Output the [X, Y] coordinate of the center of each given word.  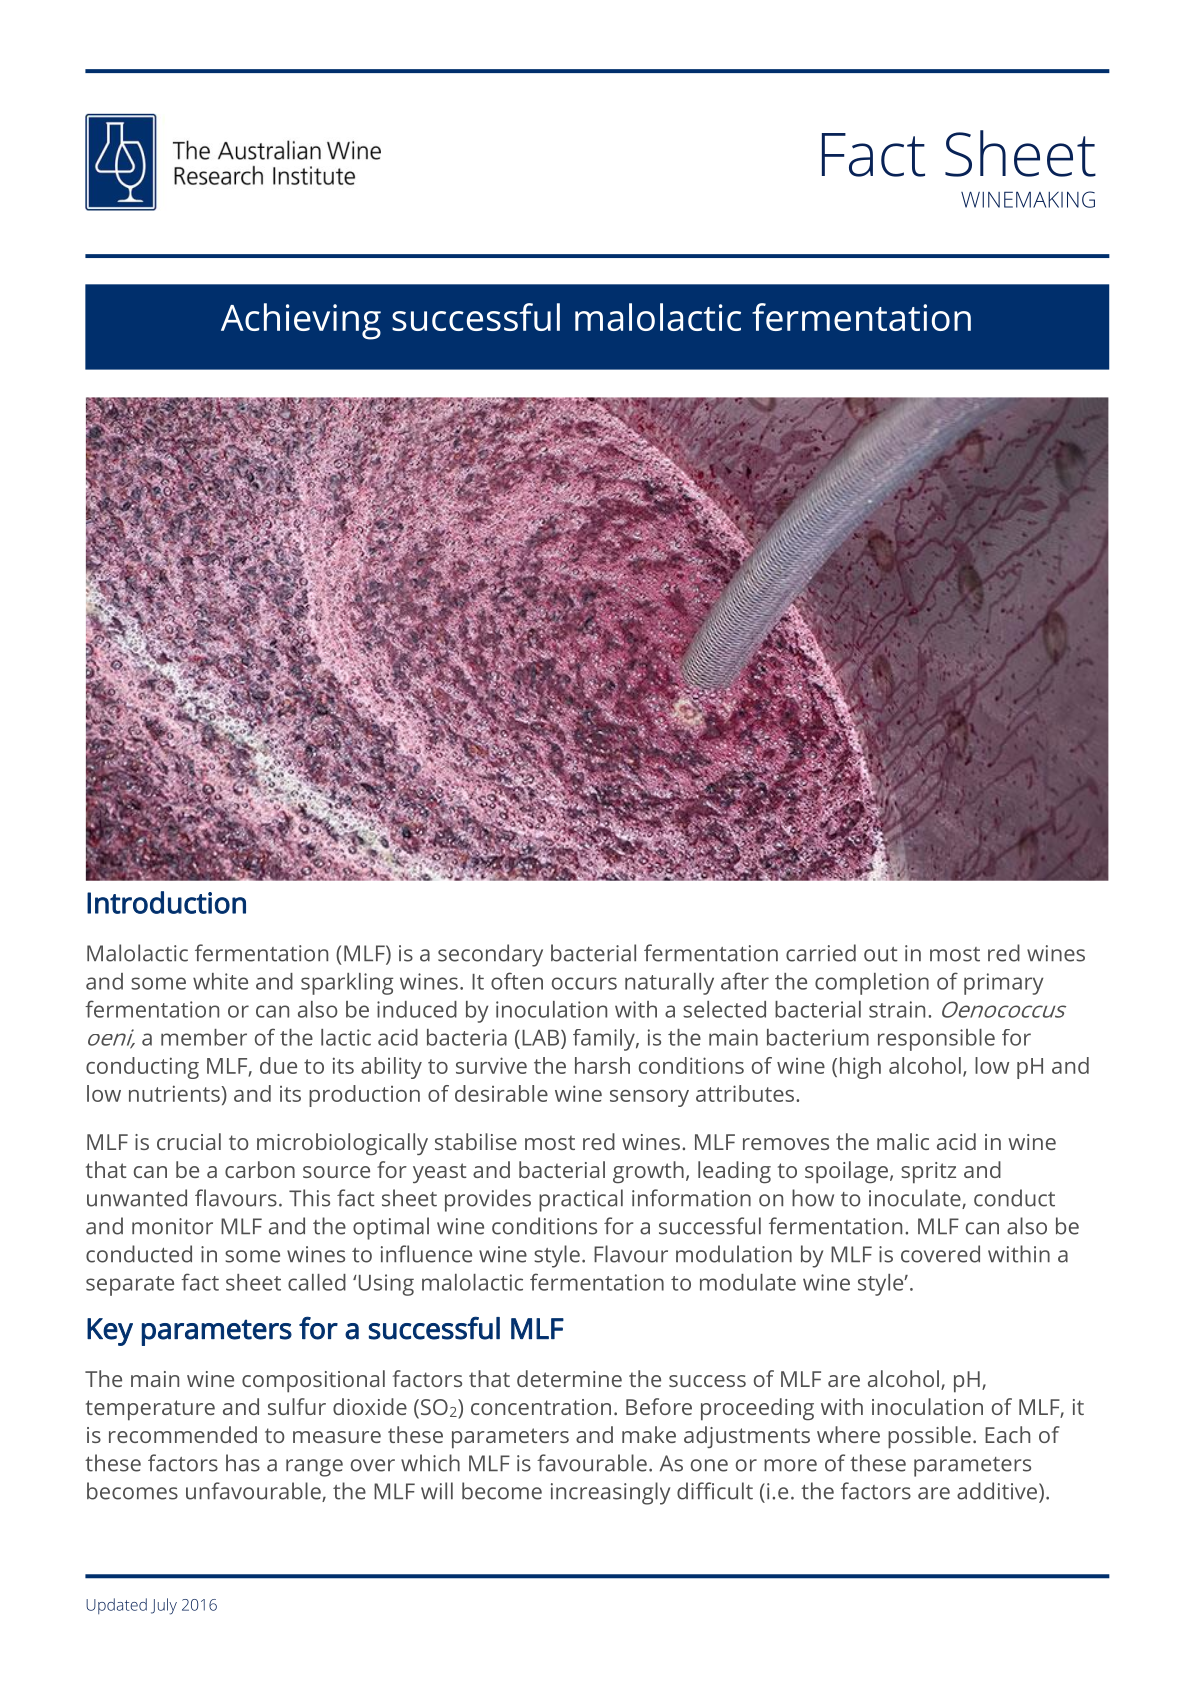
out [881, 954]
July [164, 1606]
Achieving [301, 321]
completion [872, 984]
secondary [490, 955]
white [220, 981]
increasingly [610, 1493]
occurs [584, 983]
